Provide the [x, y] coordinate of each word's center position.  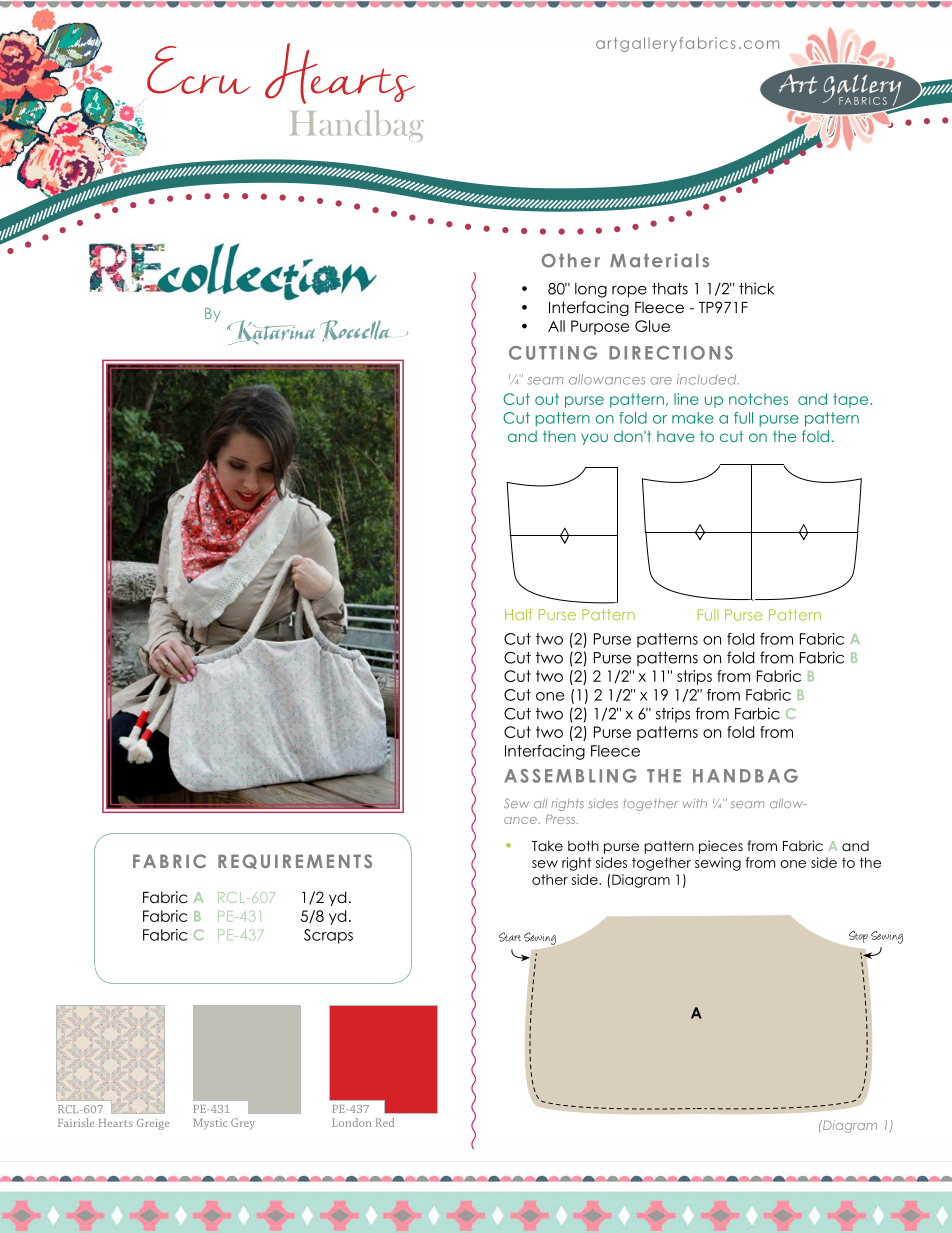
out [547, 399]
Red [385, 1122]
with [695, 803]
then [559, 436]
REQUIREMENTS [295, 861]
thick [756, 288]
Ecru [199, 70]
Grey [243, 1124]
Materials [659, 260]
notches [758, 399]
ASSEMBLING [570, 776]
